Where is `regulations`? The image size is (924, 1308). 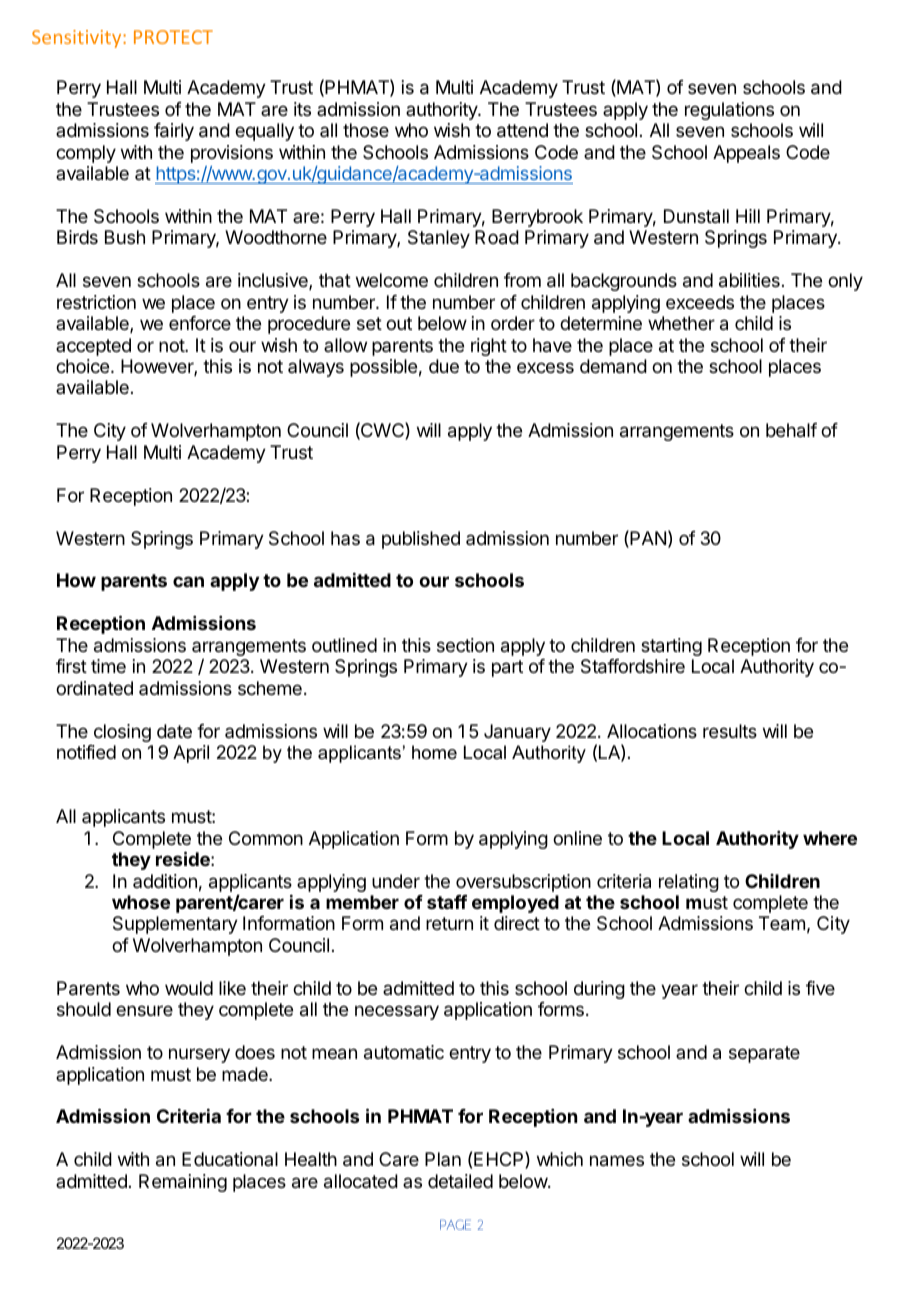
regulations is located at coordinates (729, 111).
